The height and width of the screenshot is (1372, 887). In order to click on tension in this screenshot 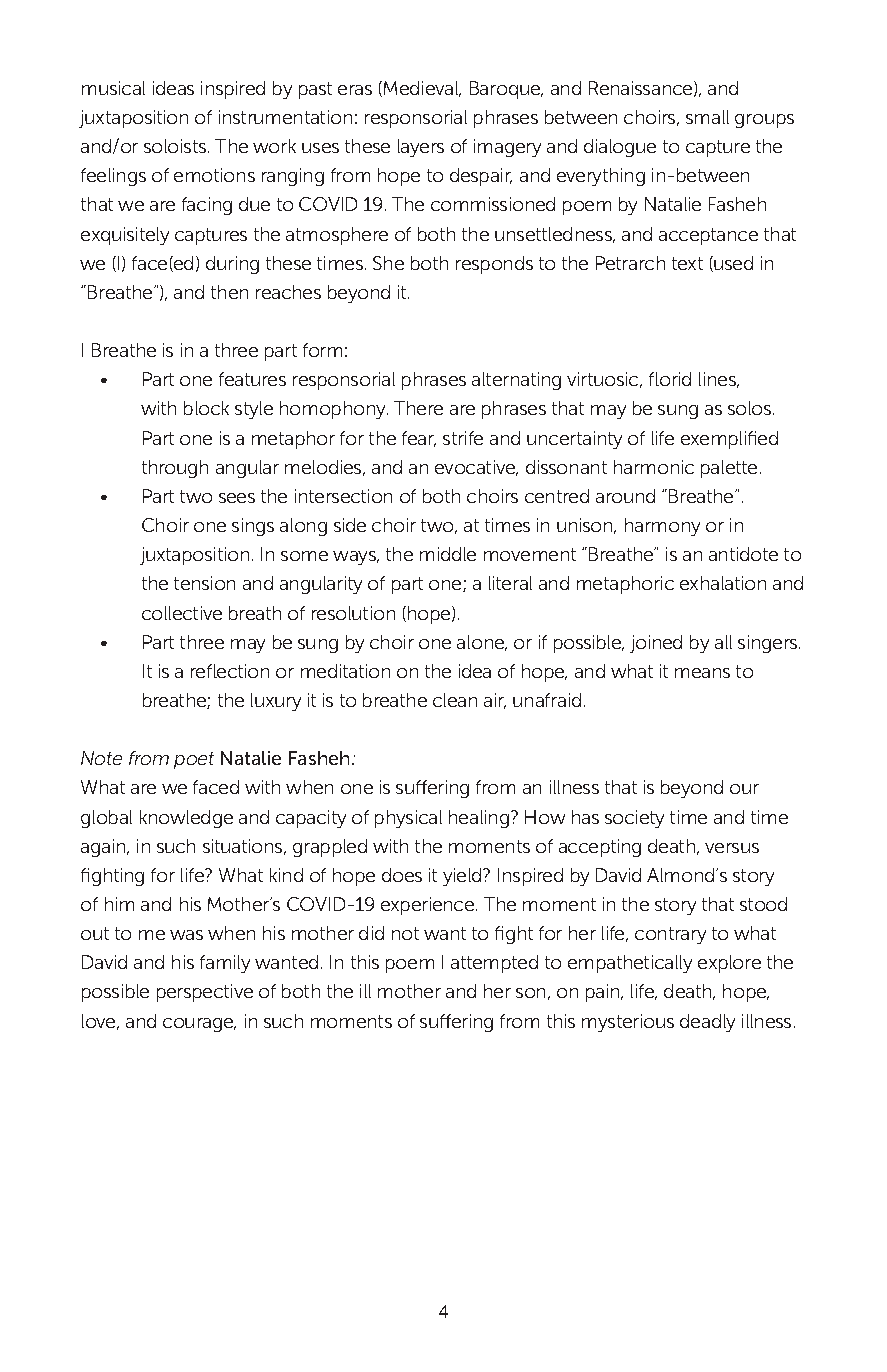, I will do `click(204, 583)`.
